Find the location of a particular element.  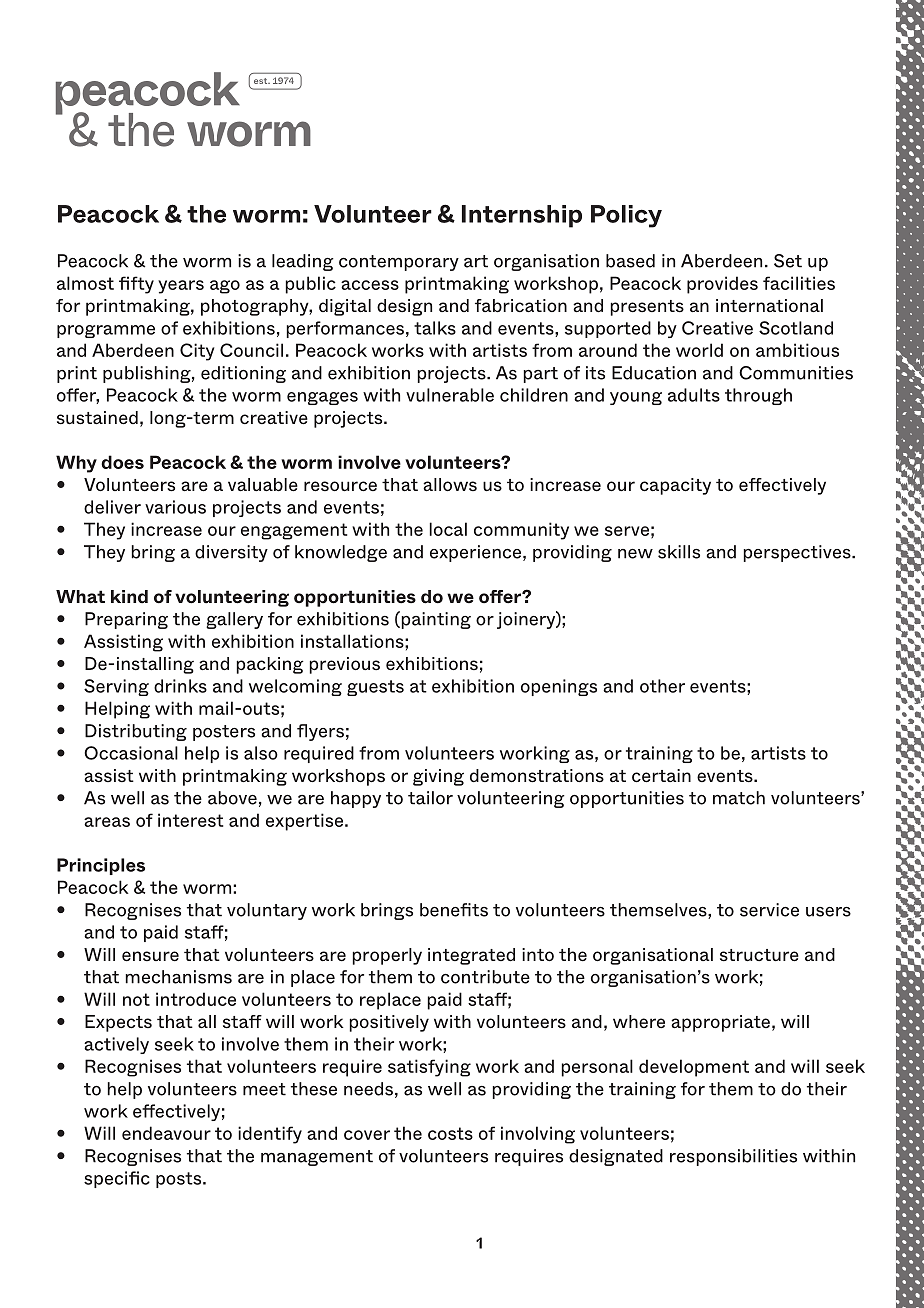

years is located at coordinates (181, 287).
